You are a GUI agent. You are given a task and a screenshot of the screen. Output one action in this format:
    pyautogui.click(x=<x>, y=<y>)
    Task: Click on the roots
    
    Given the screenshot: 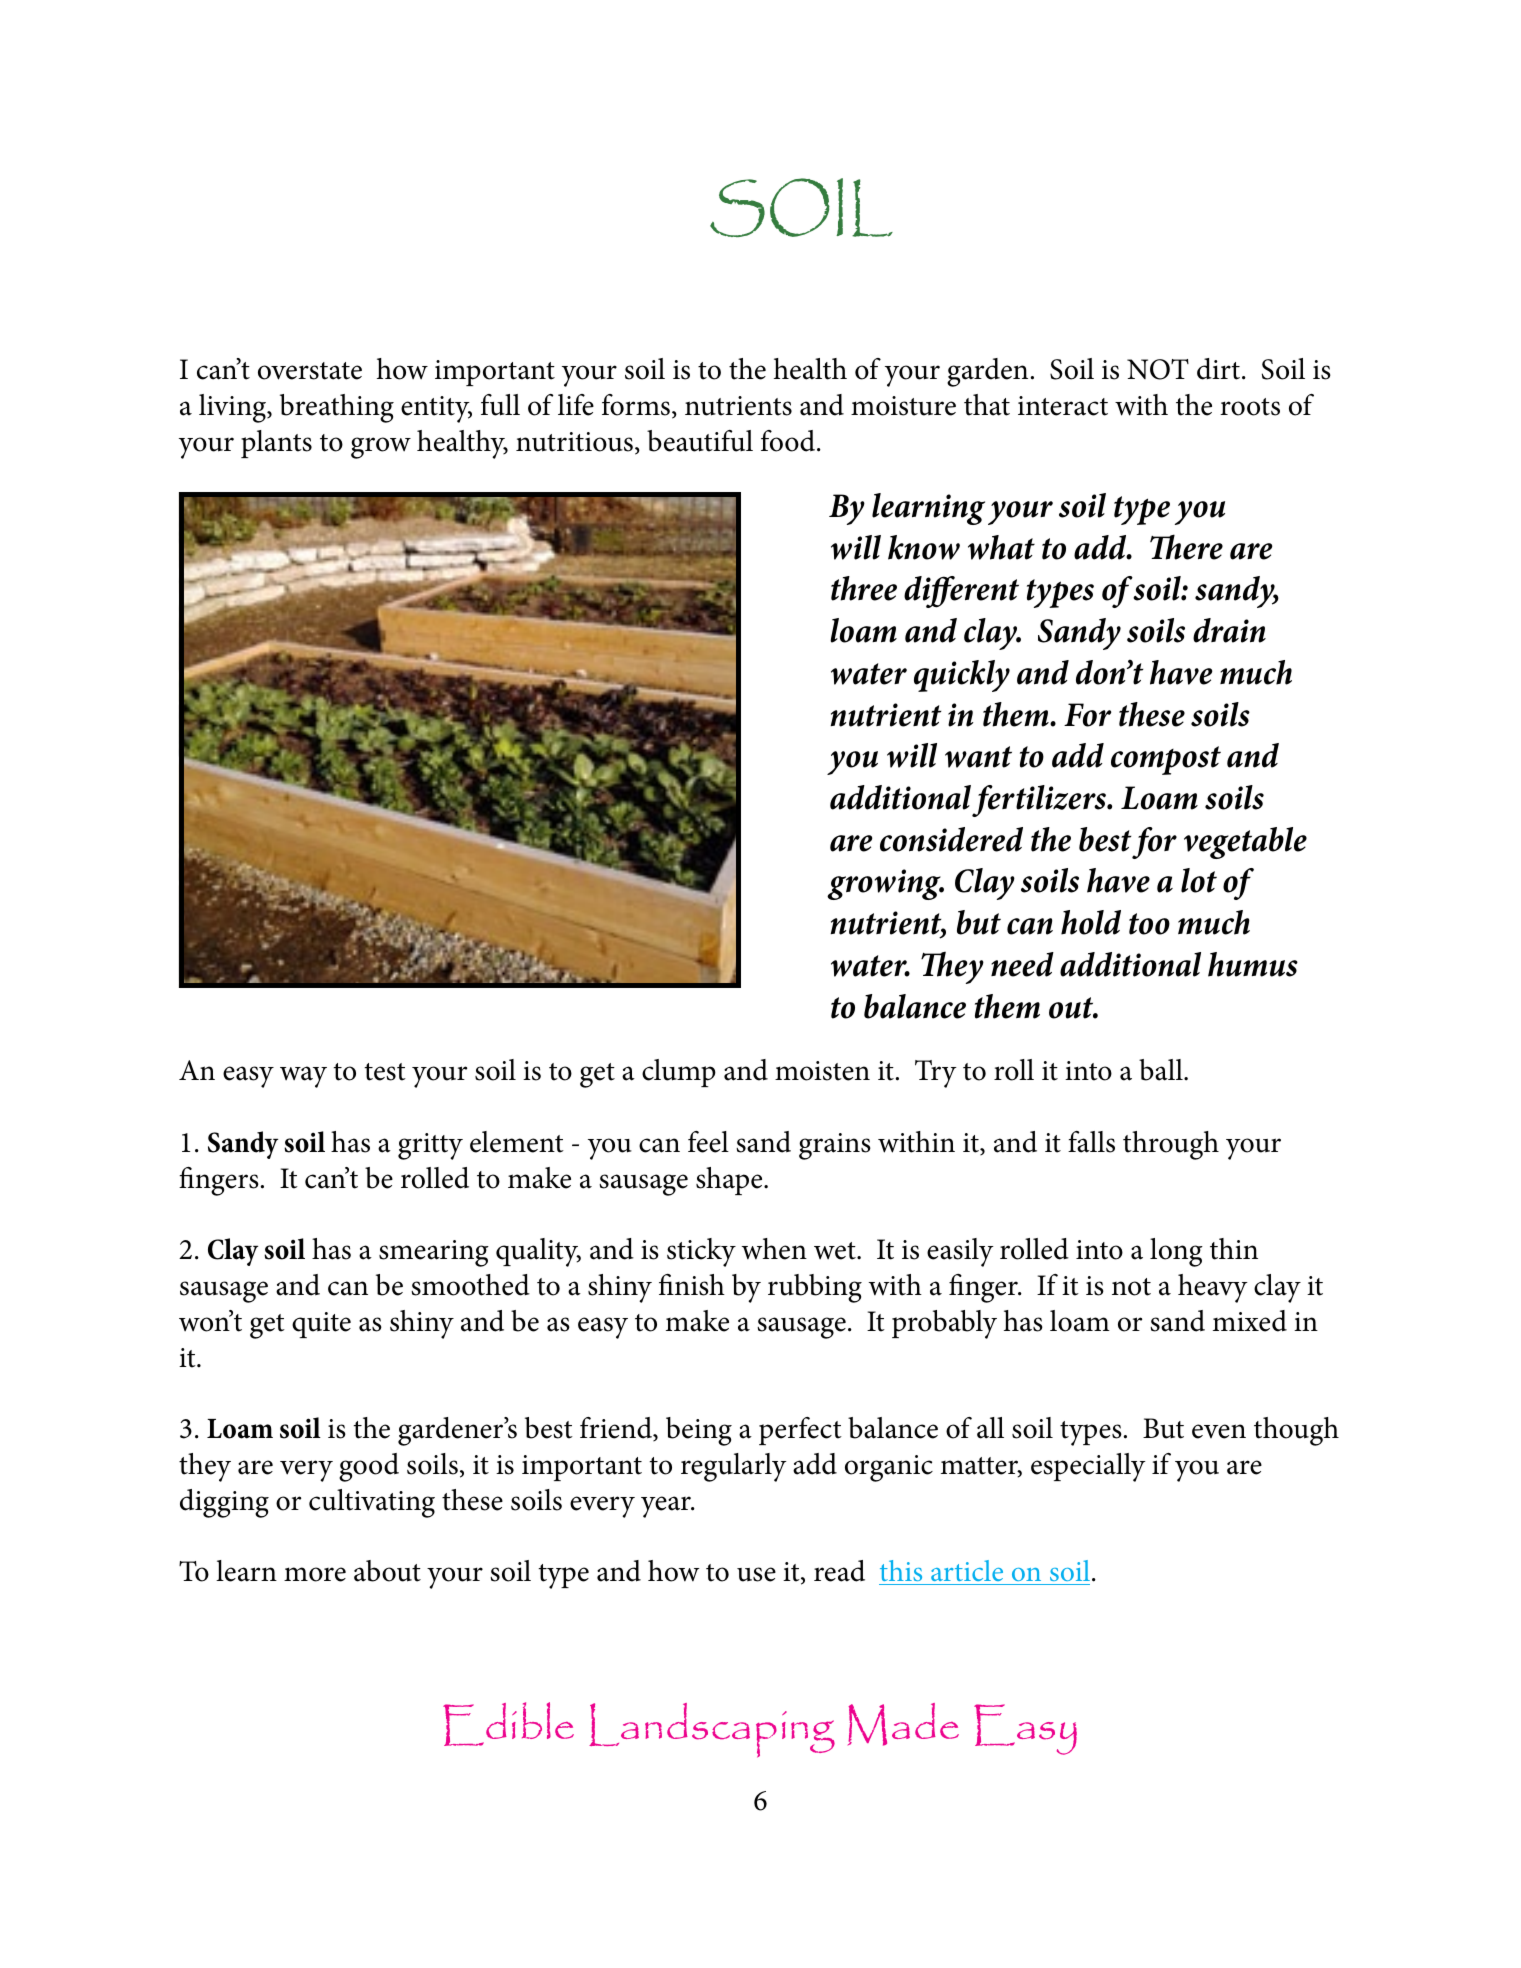 What is the action you would take?
    pyautogui.click(x=1250, y=407)
